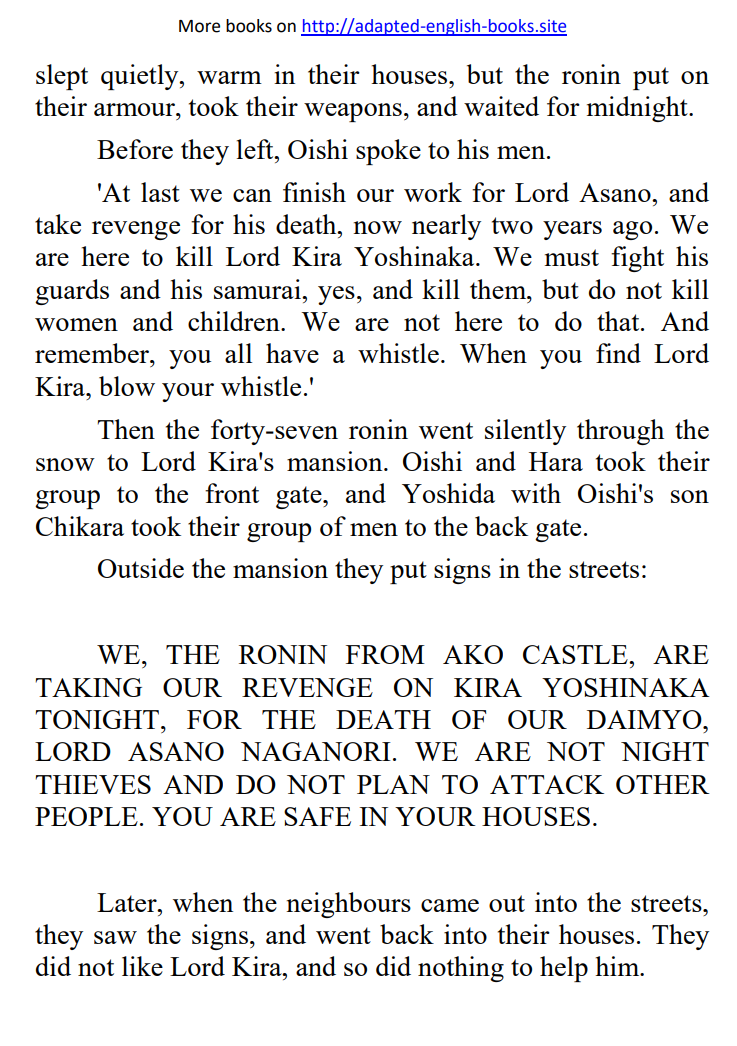 This image has width=737, height=1046. What do you see at coordinates (556, 461) in the image?
I see `Hara` at bounding box center [556, 461].
